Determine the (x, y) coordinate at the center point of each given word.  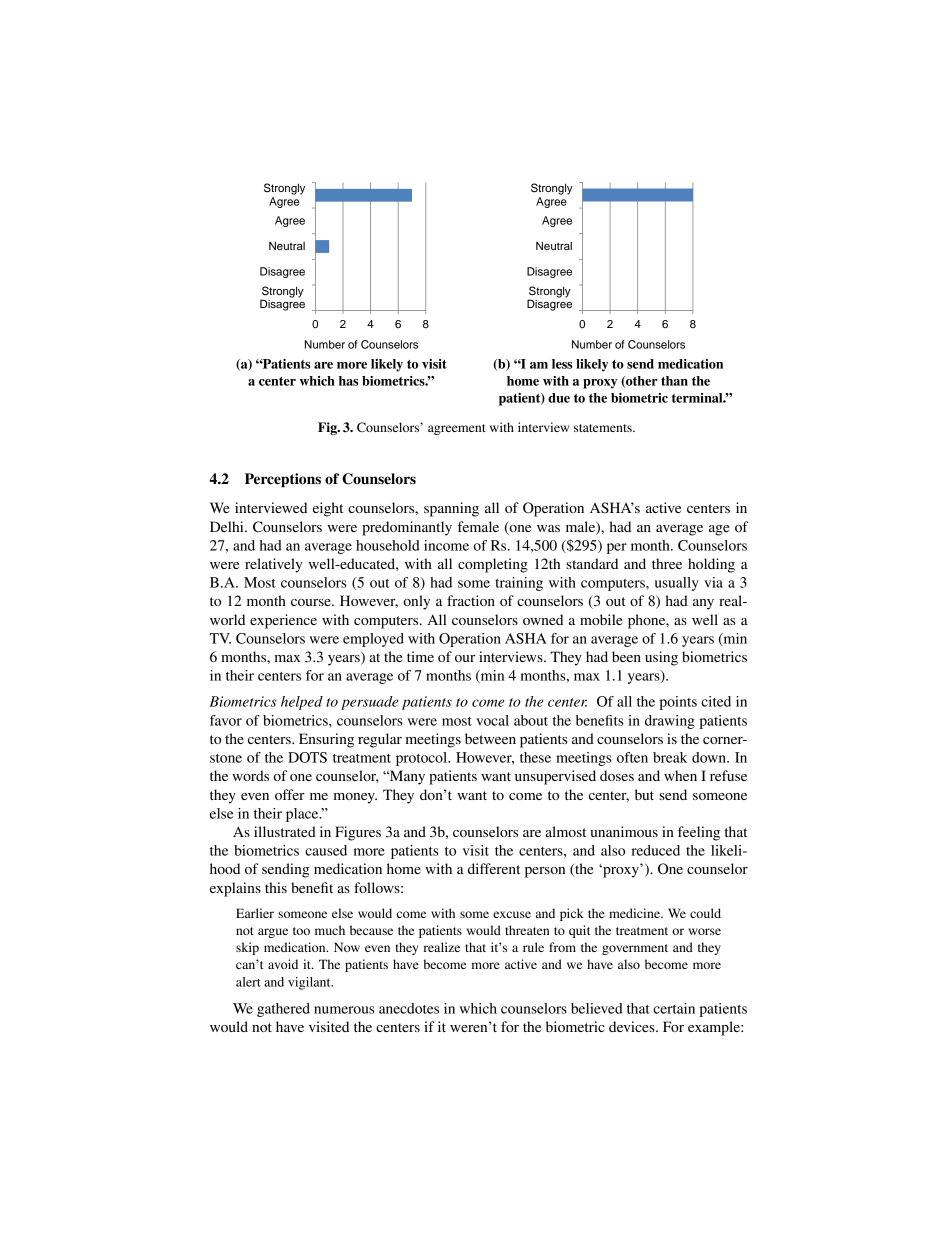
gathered (283, 1010)
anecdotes (409, 1008)
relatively (274, 565)
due (559, 398)
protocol (423, 759)
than (674, 381)
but (644, 794)
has (349, 381)
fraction (471, 600)
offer (290, 794)
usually (677, 584)
